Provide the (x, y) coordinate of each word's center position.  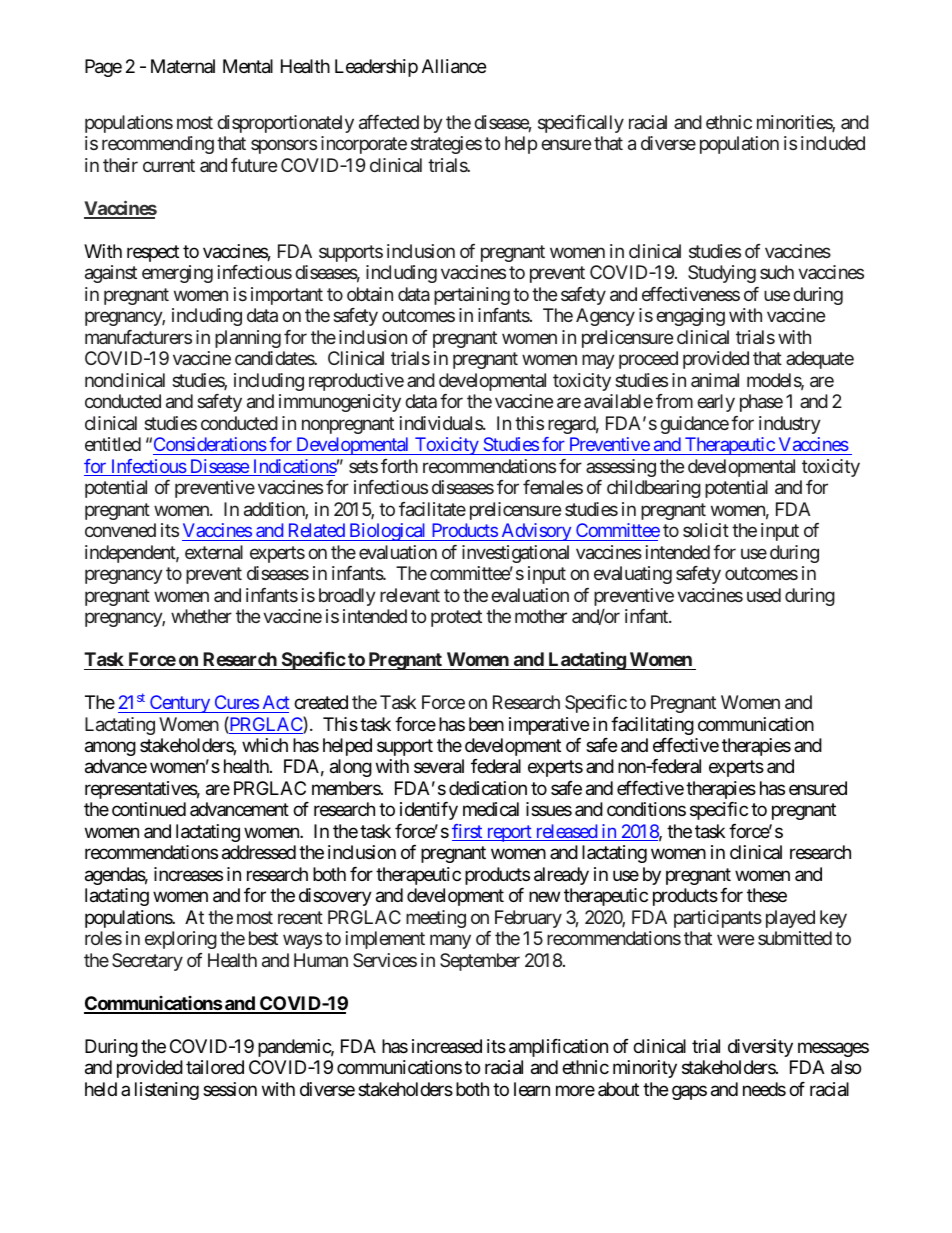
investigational (515, 554)
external (214, 552)
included (833, 143)
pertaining (472, 296)
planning (248, 339)
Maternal (183, 66)
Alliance (454, 66)
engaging (690, 317)
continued (149, 809)
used (764, 595)
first (468, 832)
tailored (215, 1067)
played (790, 919)
